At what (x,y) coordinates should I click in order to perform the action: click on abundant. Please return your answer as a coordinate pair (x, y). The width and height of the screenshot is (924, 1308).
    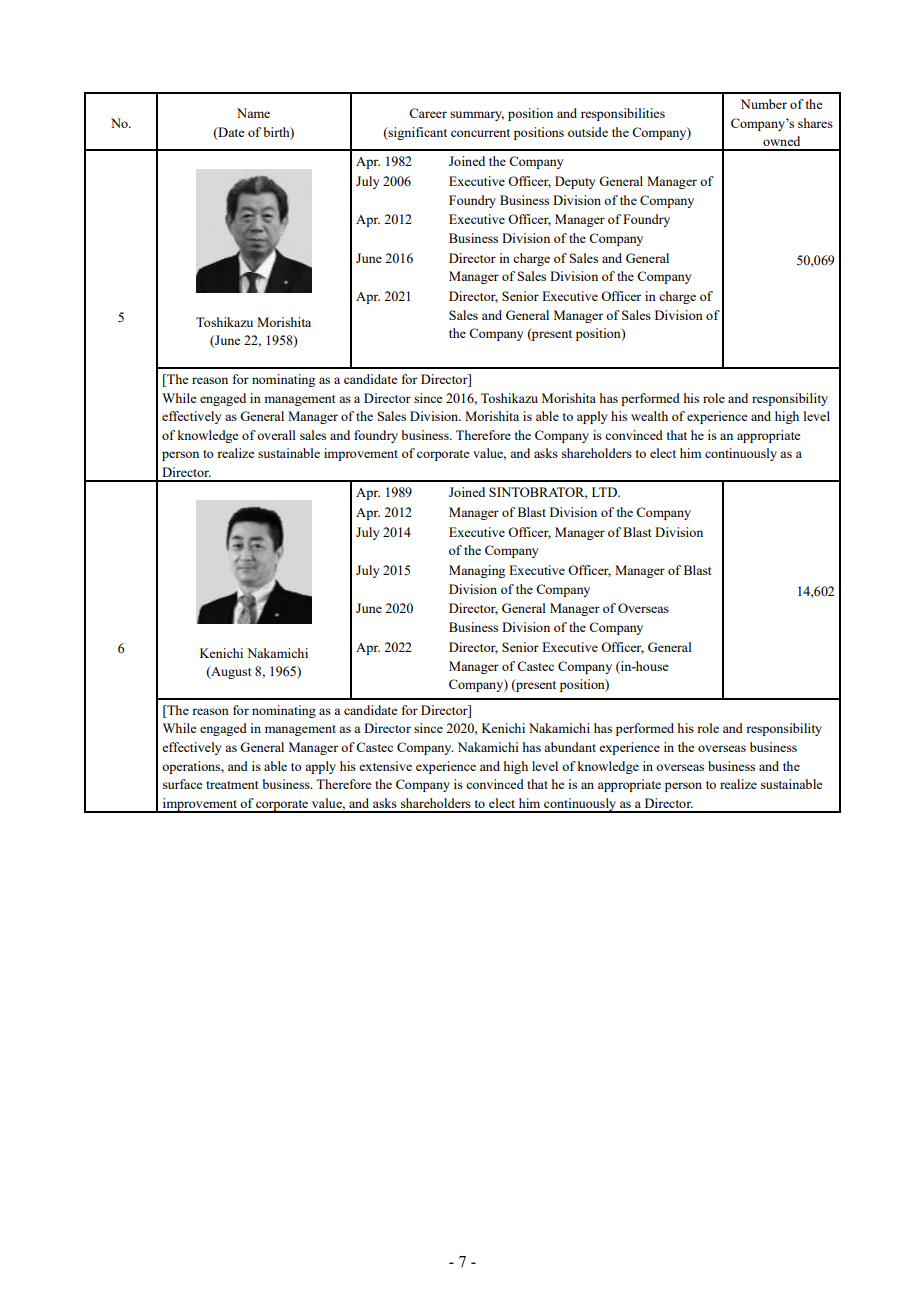
    Looking at the image, I should click on (570, 747).
